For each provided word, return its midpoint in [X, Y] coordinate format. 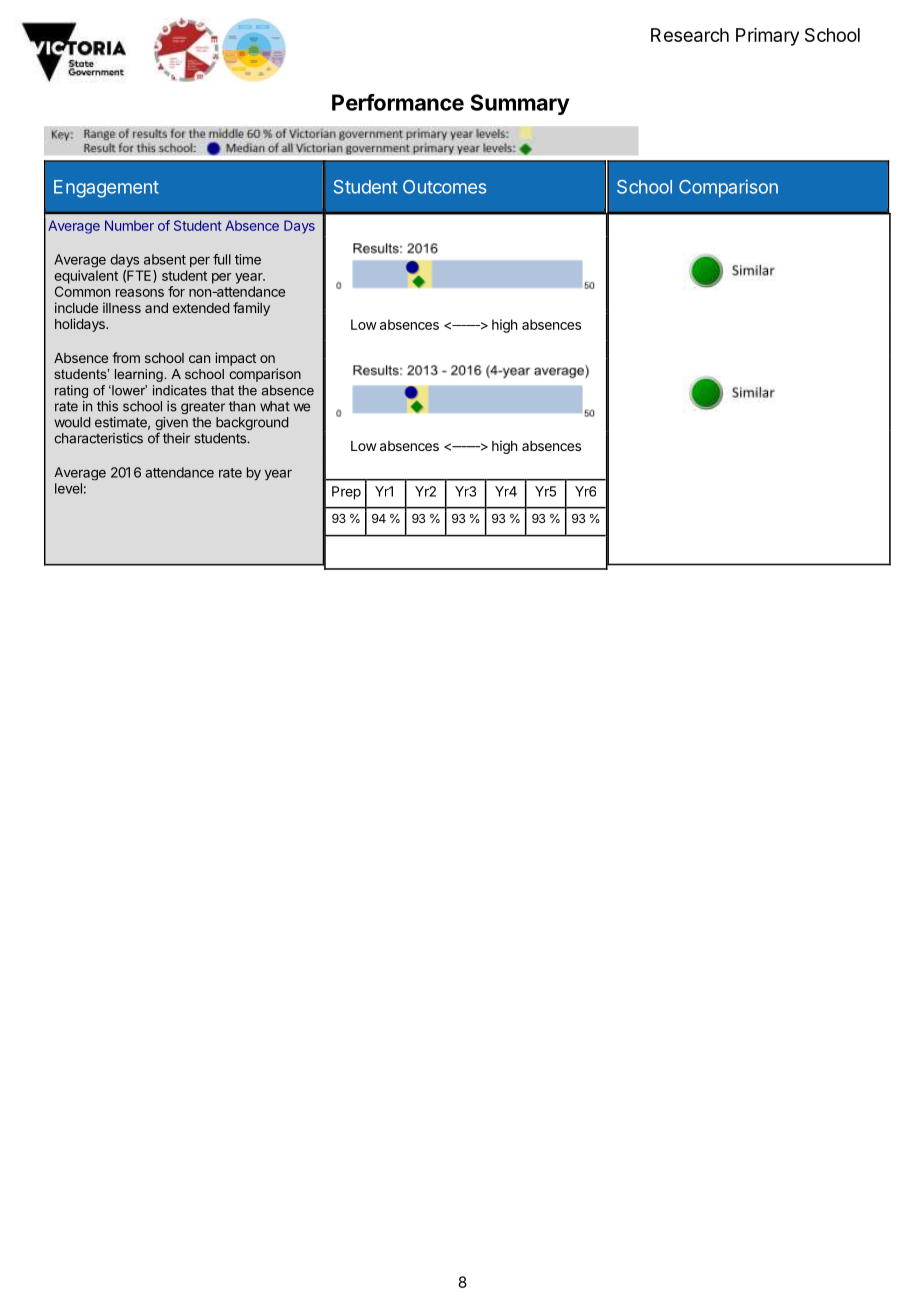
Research [690, 35]
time [248, 259]
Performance [398, 102]
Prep [346, 493]
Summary [520, 104]
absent [165, 259]
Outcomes [445, 187]
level [68, 488]
